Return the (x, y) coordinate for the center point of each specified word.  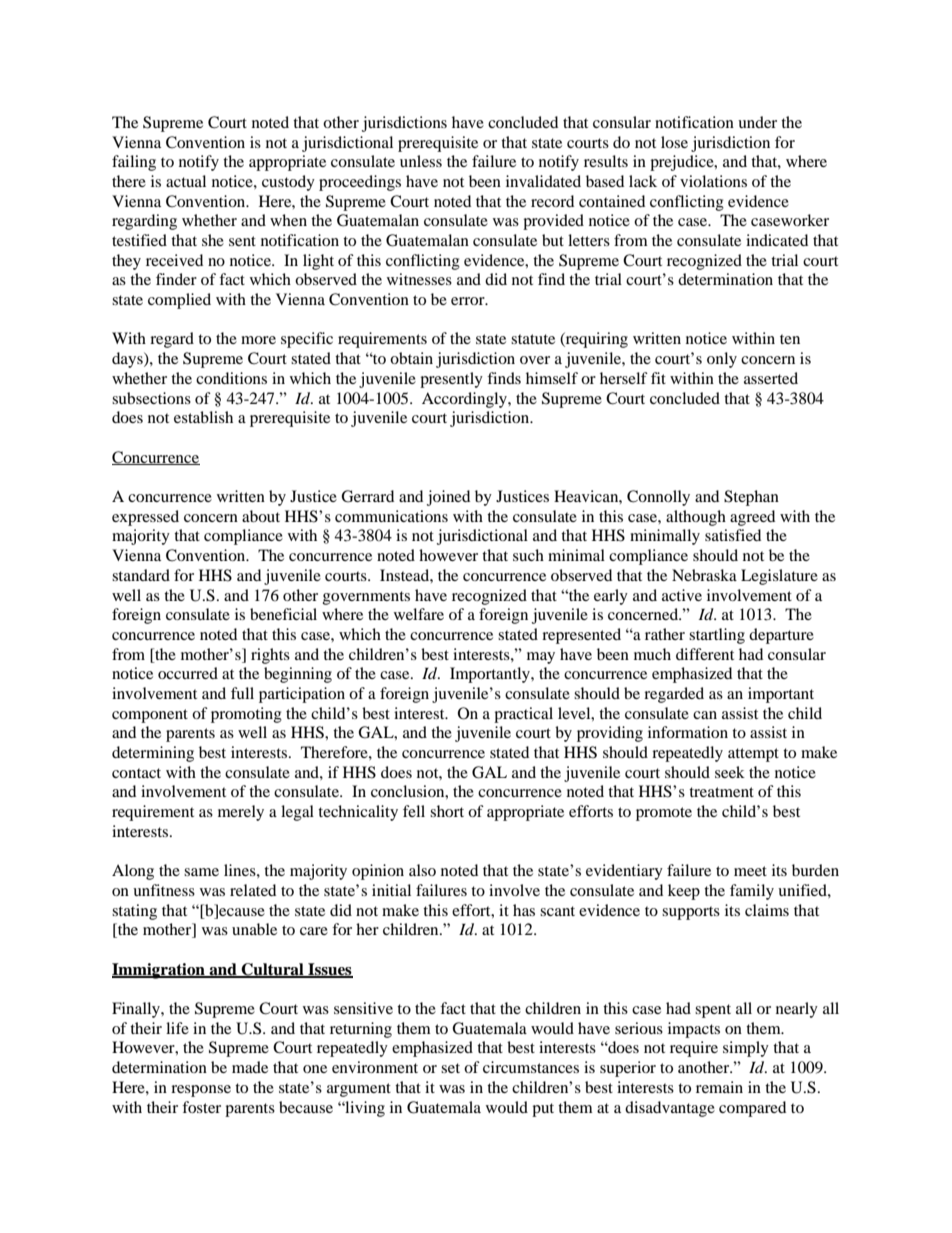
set (450, 1068)
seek (730, 772)
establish (203, 417)
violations (713, 181)
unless (421, 161)
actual (186, 181)
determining (153, 754)
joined (448, 498)
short (447, 811)
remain (719, 1087)
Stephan (751, 498)
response (201, 1091)
